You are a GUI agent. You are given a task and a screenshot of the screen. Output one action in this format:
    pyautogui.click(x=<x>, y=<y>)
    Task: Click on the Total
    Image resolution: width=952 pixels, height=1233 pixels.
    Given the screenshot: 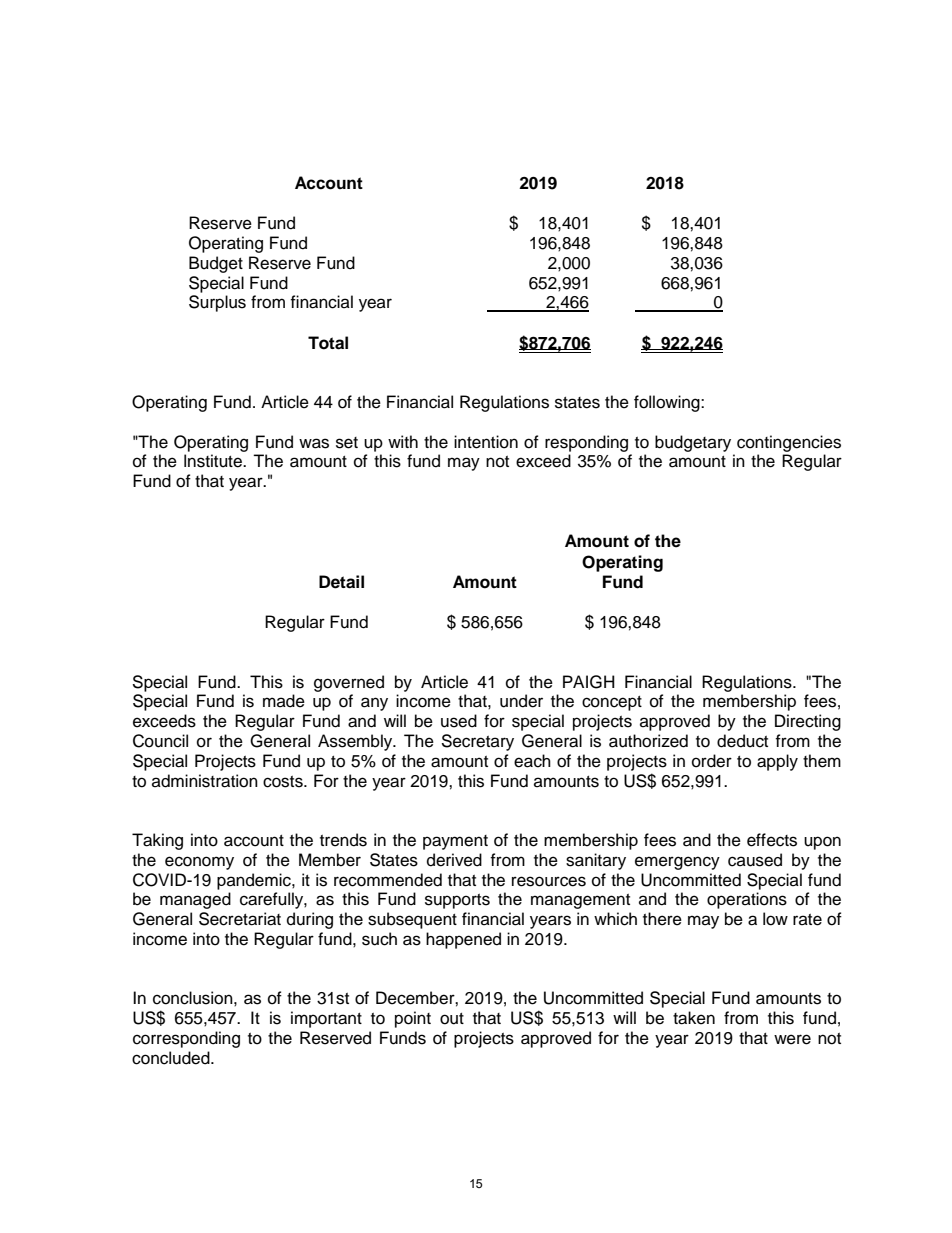 What is the action you would take?
    pyautogui.click(x=328, y=343)
